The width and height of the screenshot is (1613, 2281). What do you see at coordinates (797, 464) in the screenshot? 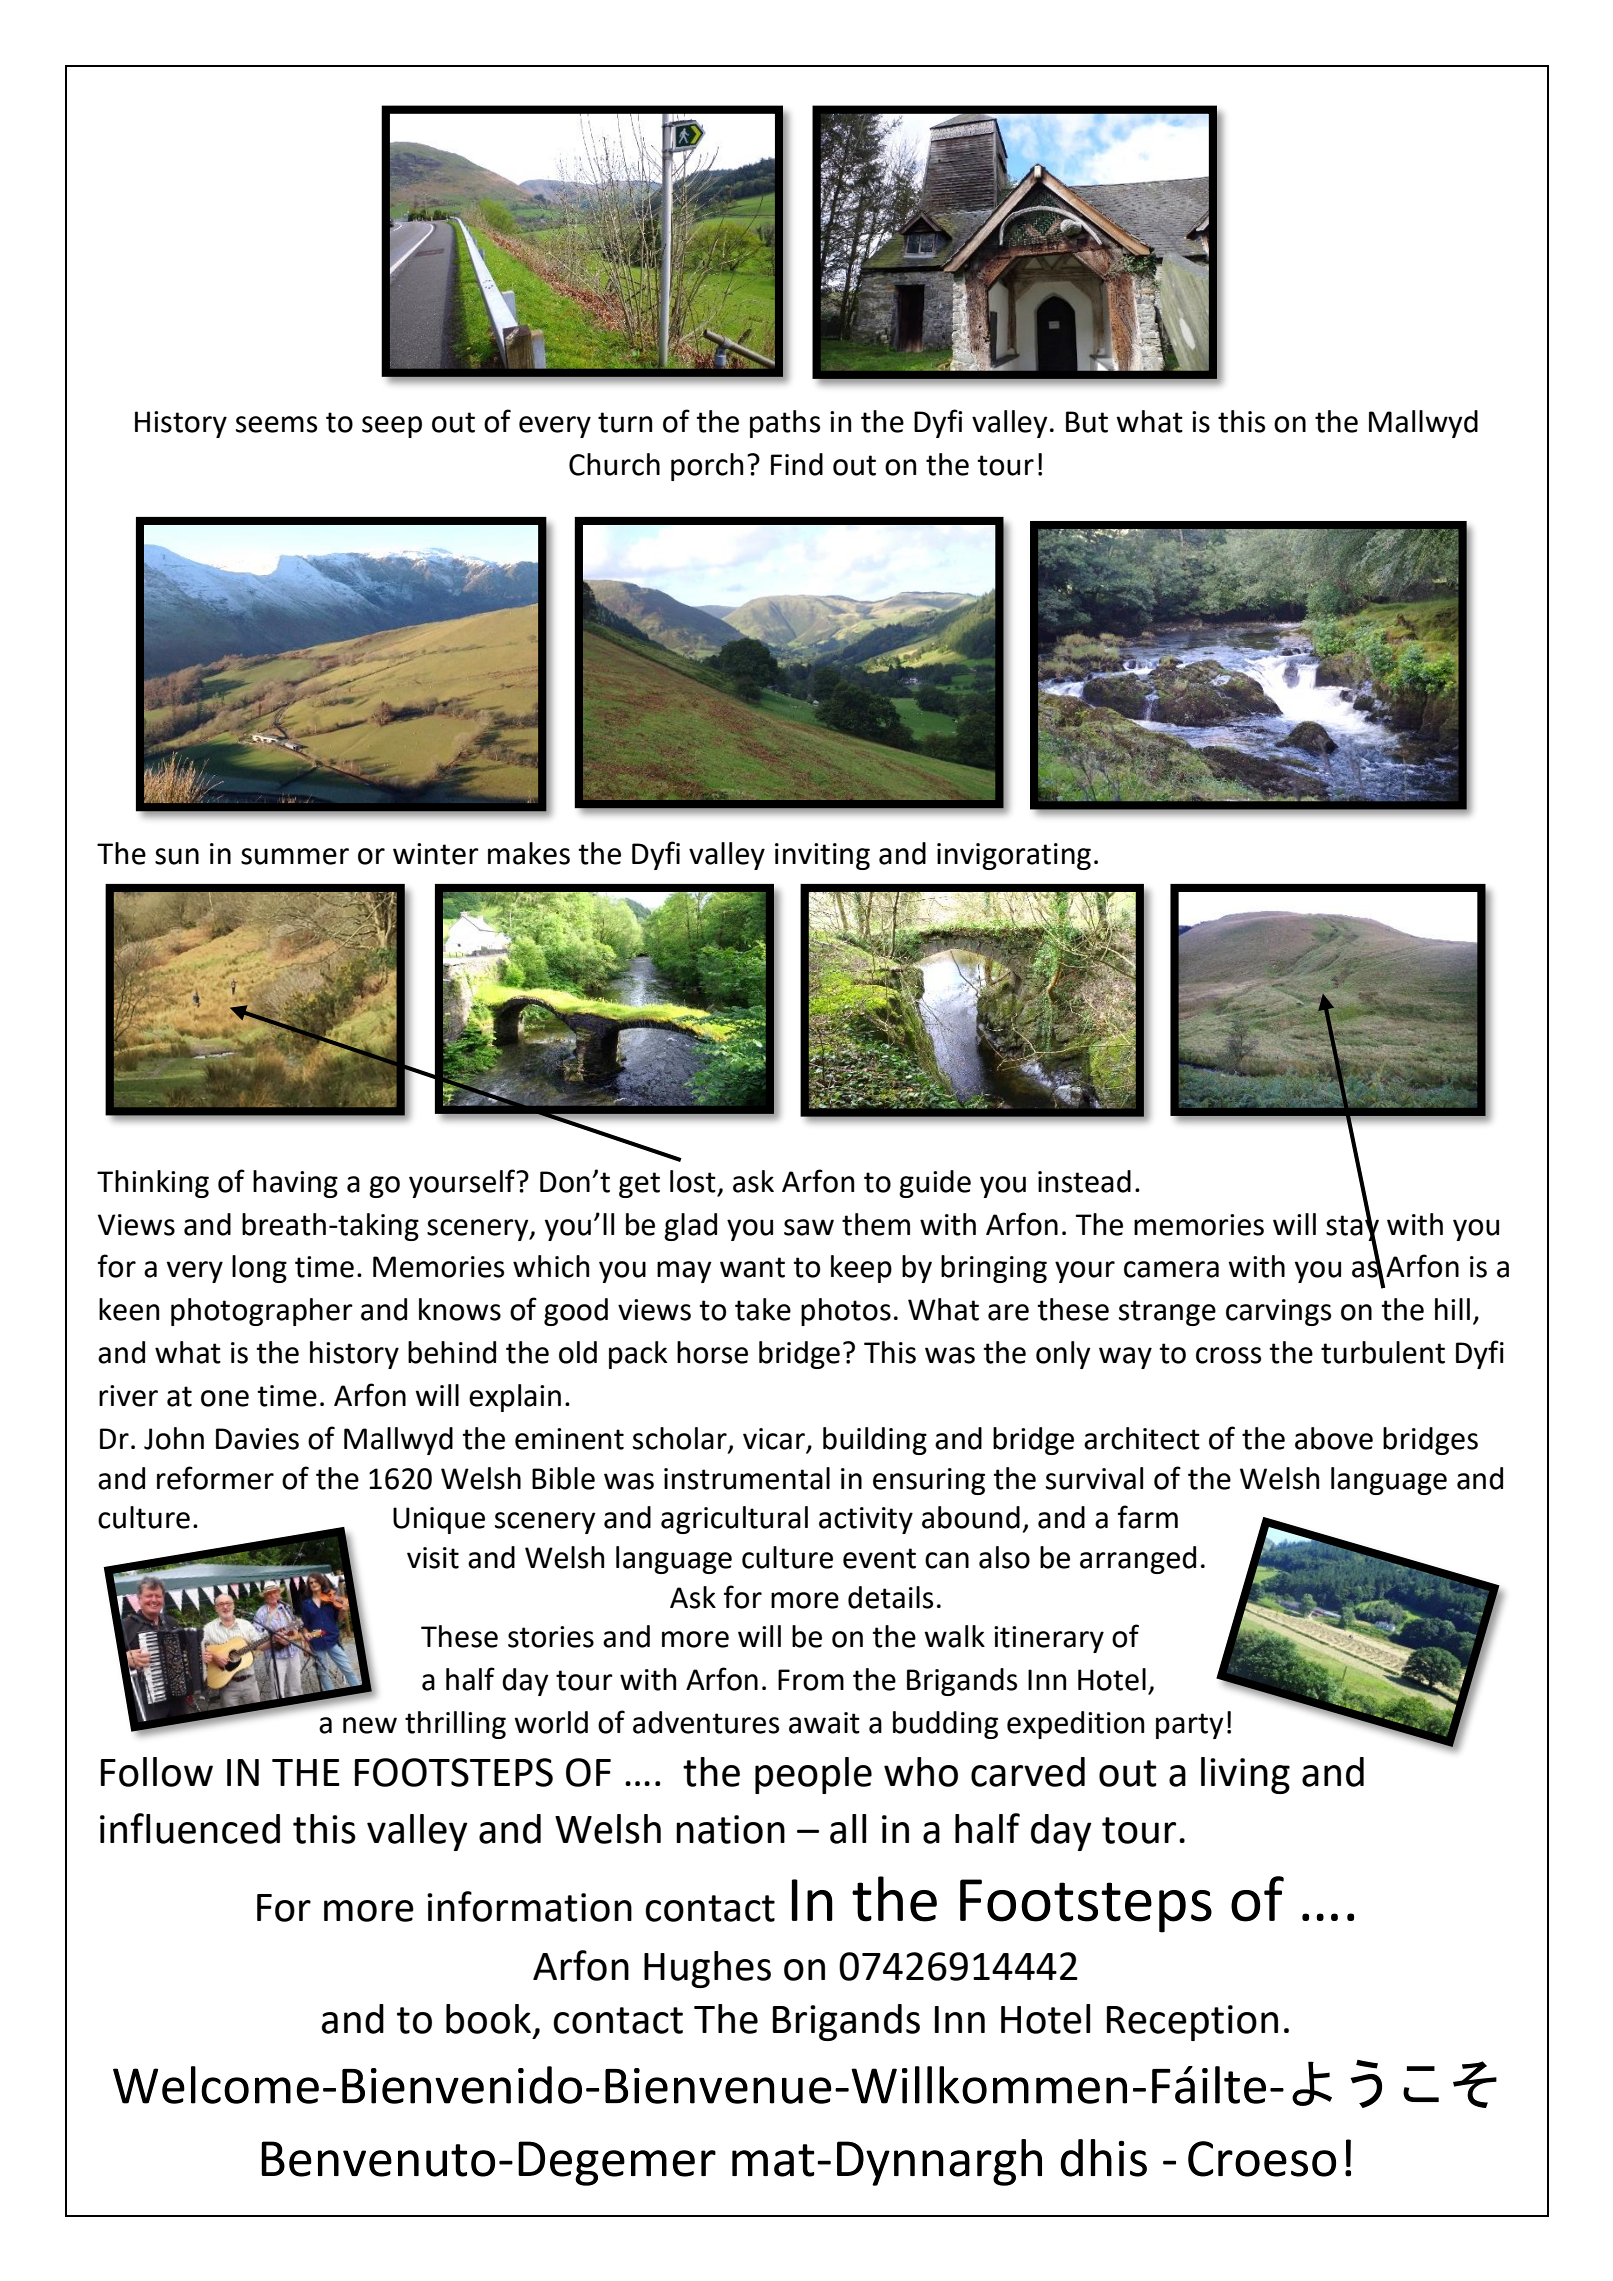
I see `Find` at bounding box center [797, 464].
